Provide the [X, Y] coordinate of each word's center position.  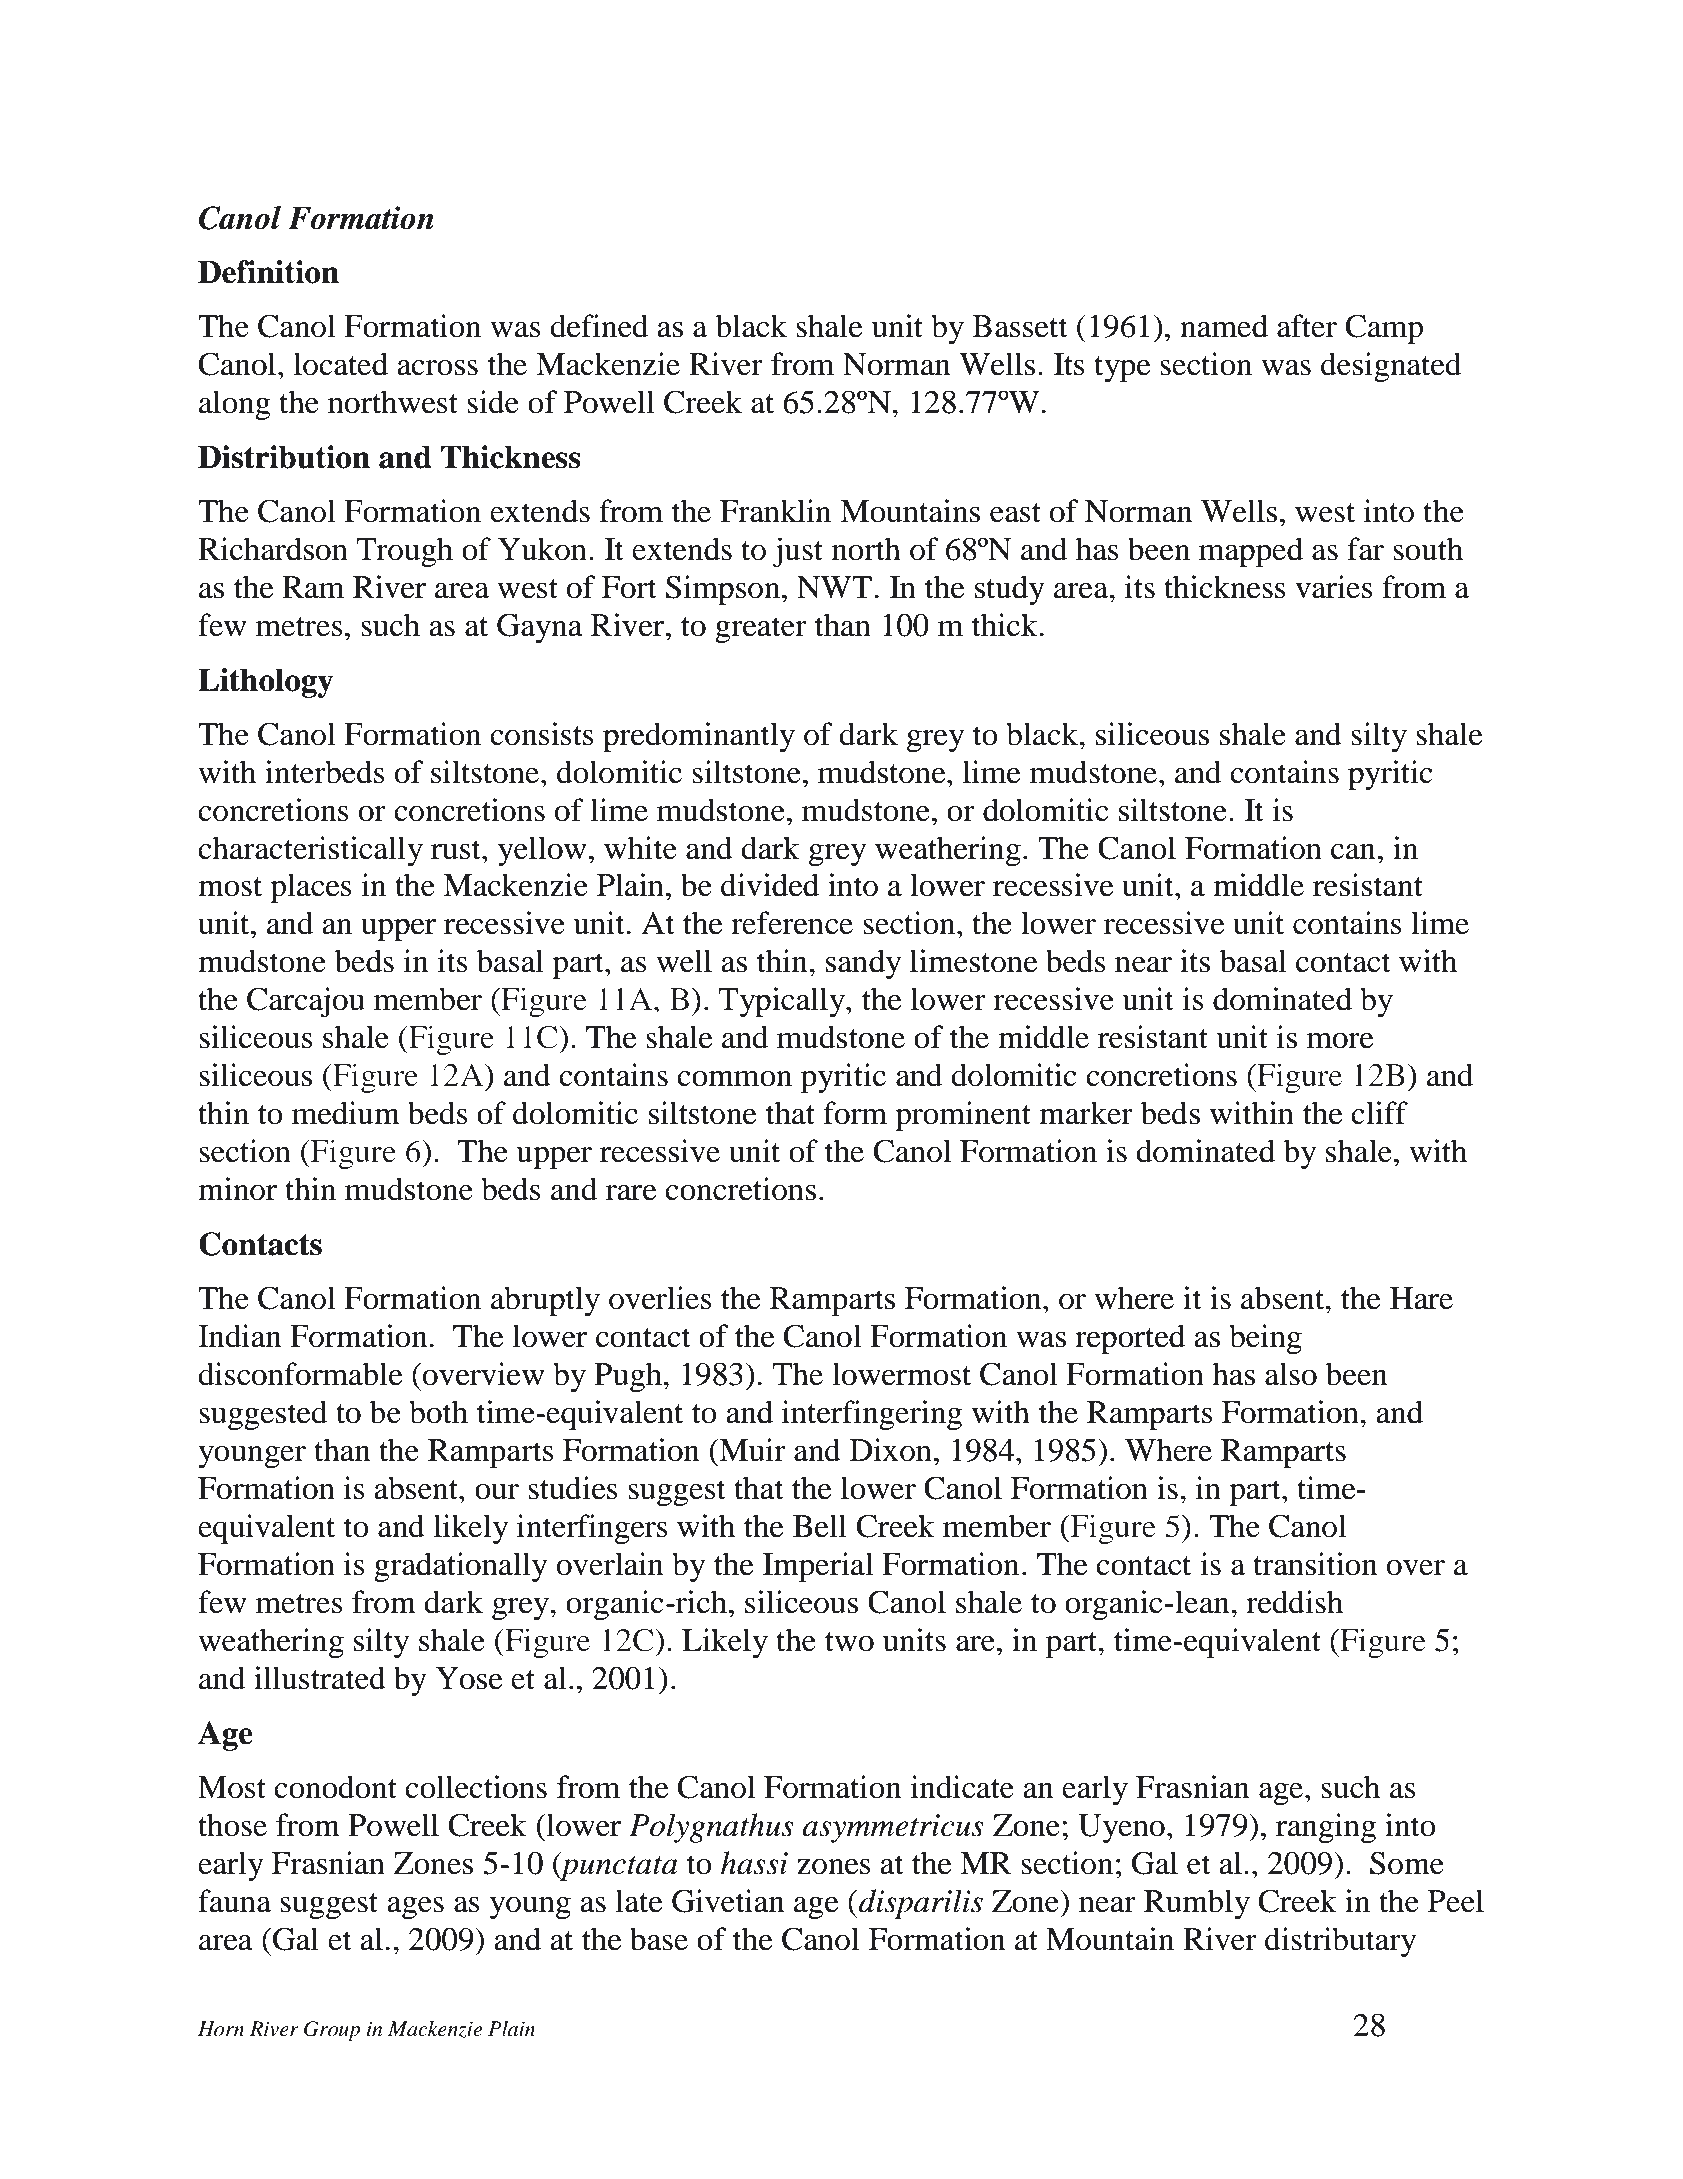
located [341, 364]
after [1307, 326]
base [659, 1939]
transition [1315, 1564]
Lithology [266, 683]
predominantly [699, 737]
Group [332, 2031]
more [1340, 1041]
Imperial [818, 1567]
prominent [963, 1116]
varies [1334, 587]
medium [346, 1113]
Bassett [1020, 326]
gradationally [460, 1567]
